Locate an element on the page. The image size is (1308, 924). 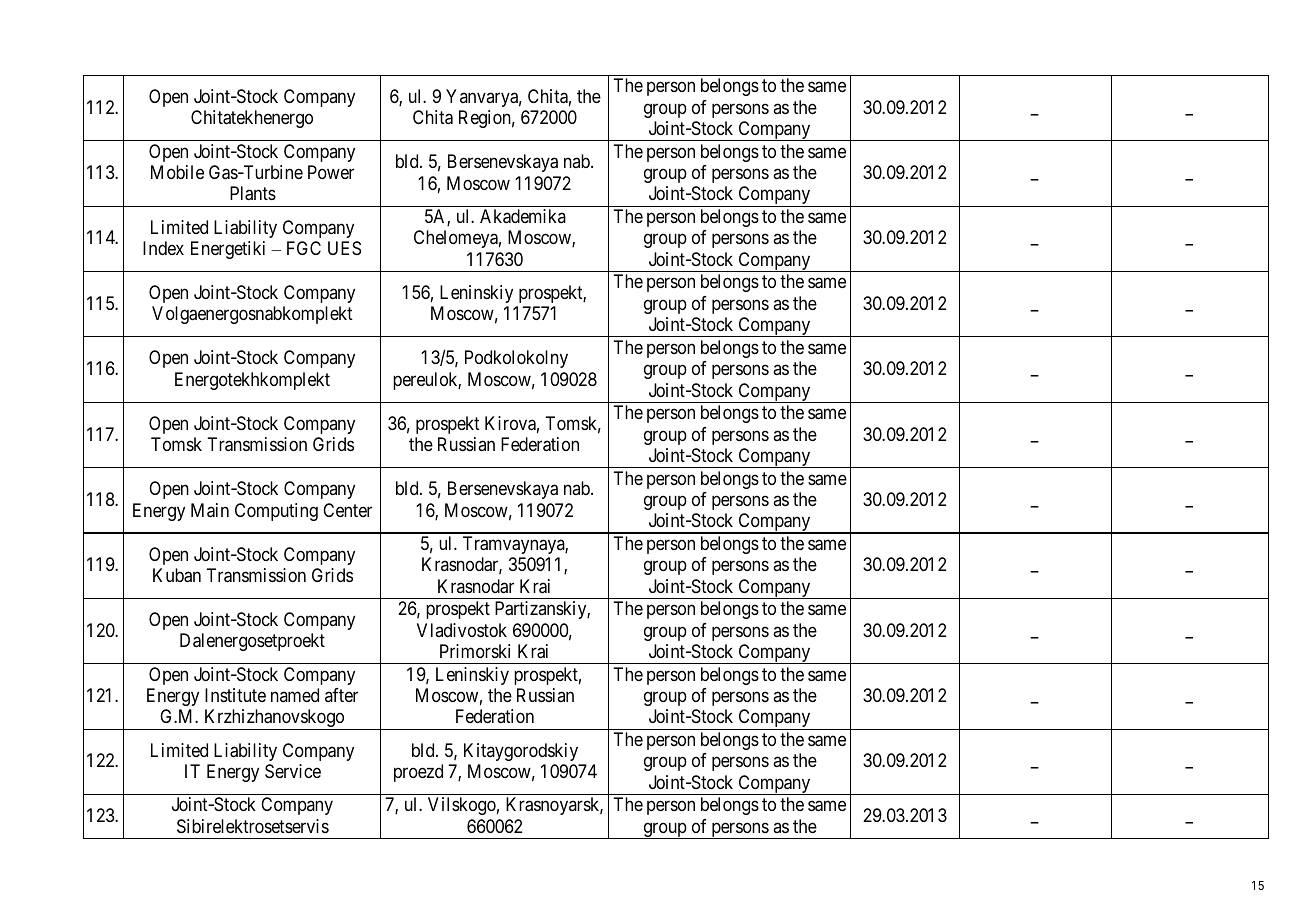
Mobile is located at coordinates (177, 172).
